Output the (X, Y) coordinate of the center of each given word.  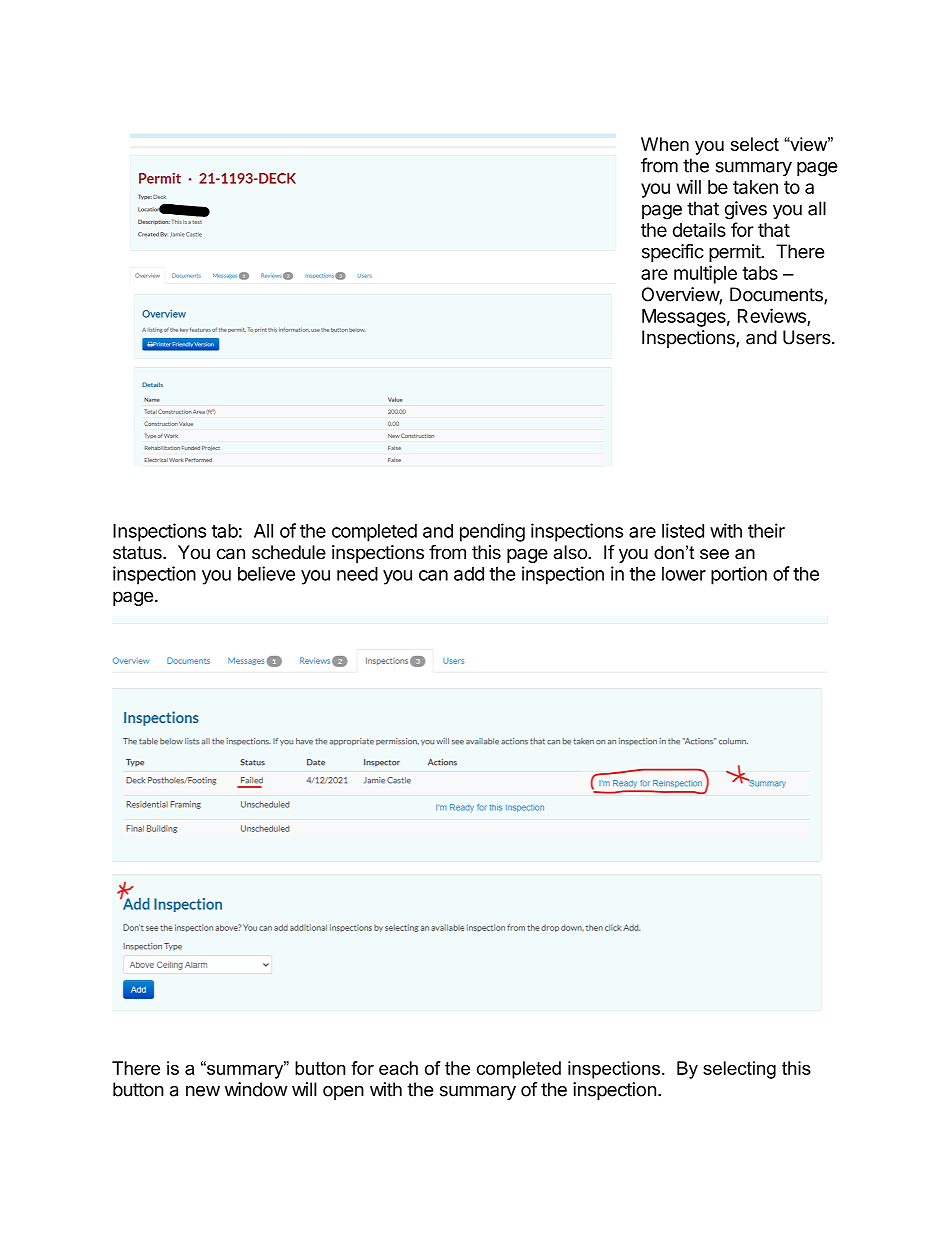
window (256, 1089)
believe (266, 573)
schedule (289, 552)
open (343, 1093)
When (665, 144)
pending (492, 532)
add (469, 574)
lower (684, 574)
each (398, 1068)
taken (755, 187)
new (203, 1091)
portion (739, 575)
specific (673, 253)
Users (807, 337)
